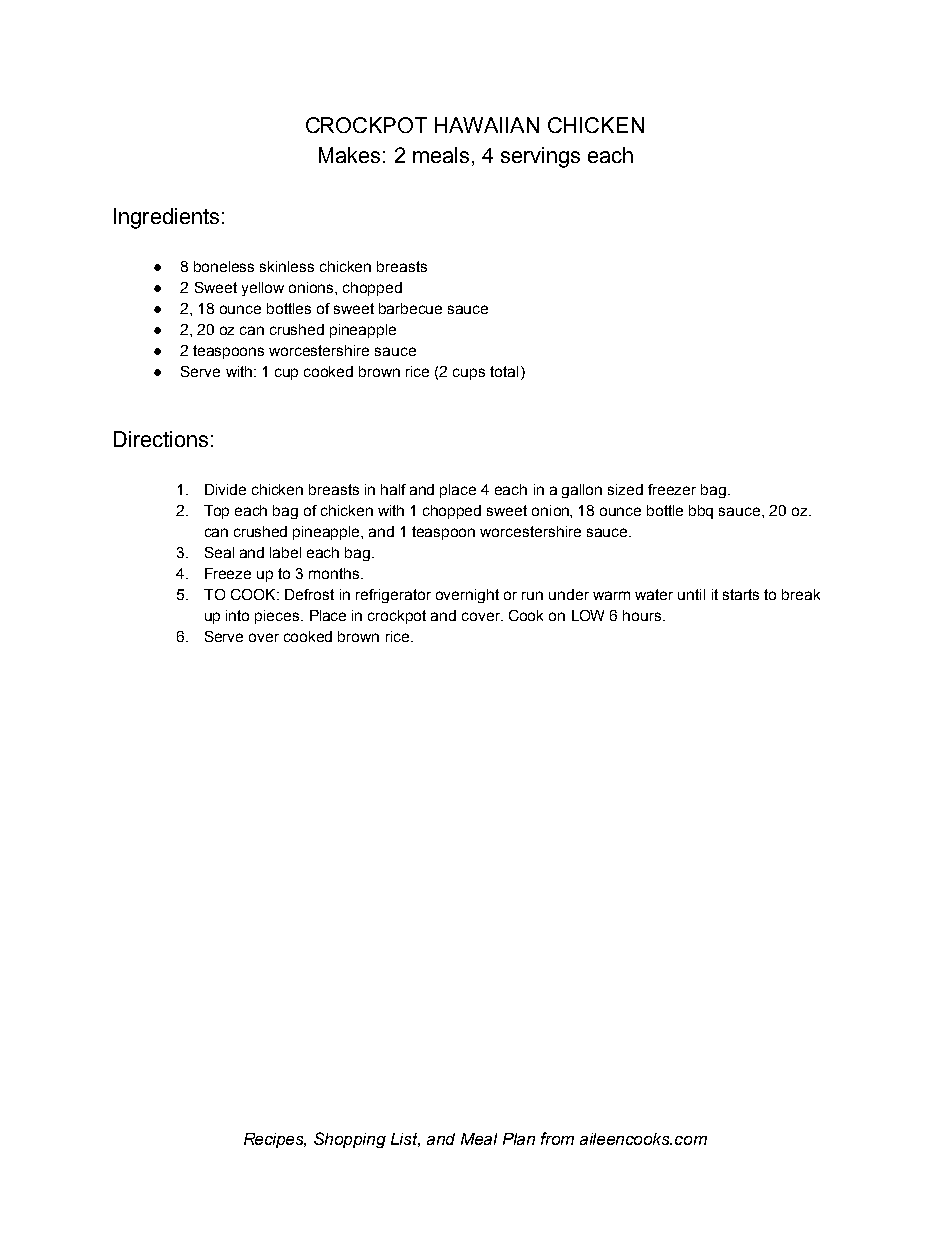 Image resolution: width=952 pixels, height=1233 pixels. What do you see at coordinates (532, 595) in the screenshot?
I see `run` at bounding box center [532, 595].
